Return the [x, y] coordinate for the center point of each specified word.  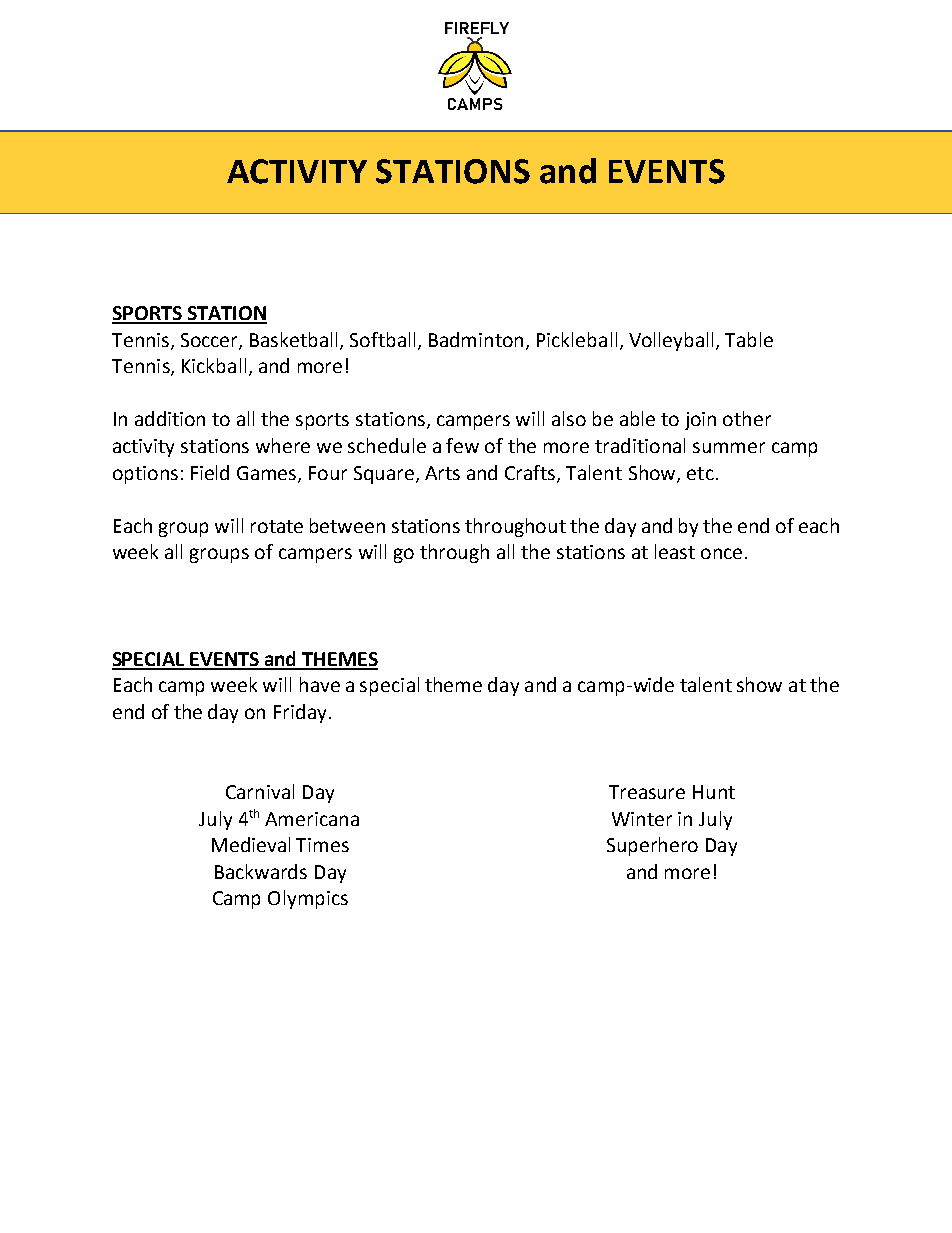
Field [210, 472]
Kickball [214, 365]
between [347, 525]
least [675, 551]
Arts [442, 473]
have [320, 684]
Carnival [260, 791]
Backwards [261, 871]
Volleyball [673, 341]
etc [700, 473]
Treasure [647, 792]
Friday [300, 713]
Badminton [476, 339]
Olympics [308, 899]
